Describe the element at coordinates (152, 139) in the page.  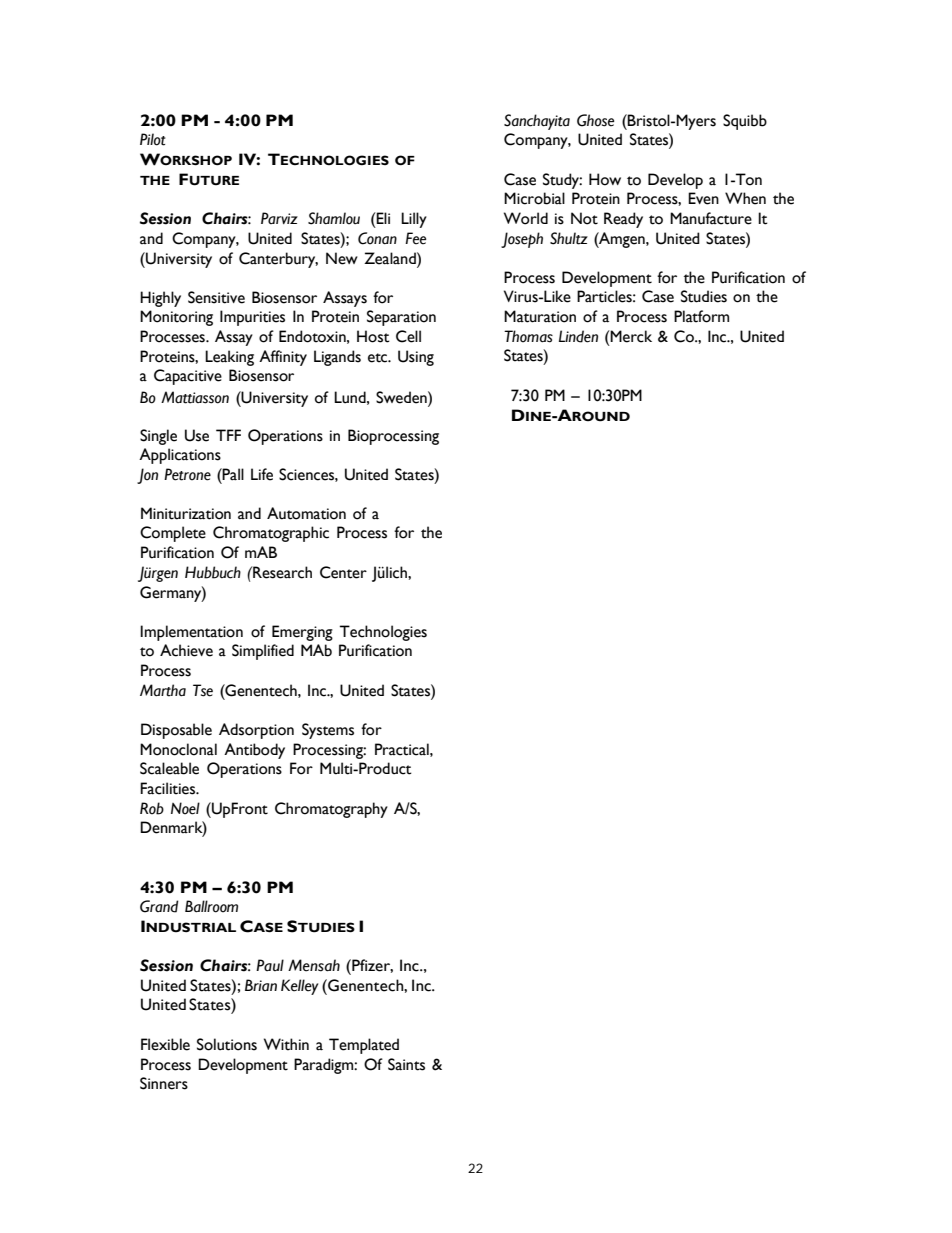
I see `Pilot` at that location.
